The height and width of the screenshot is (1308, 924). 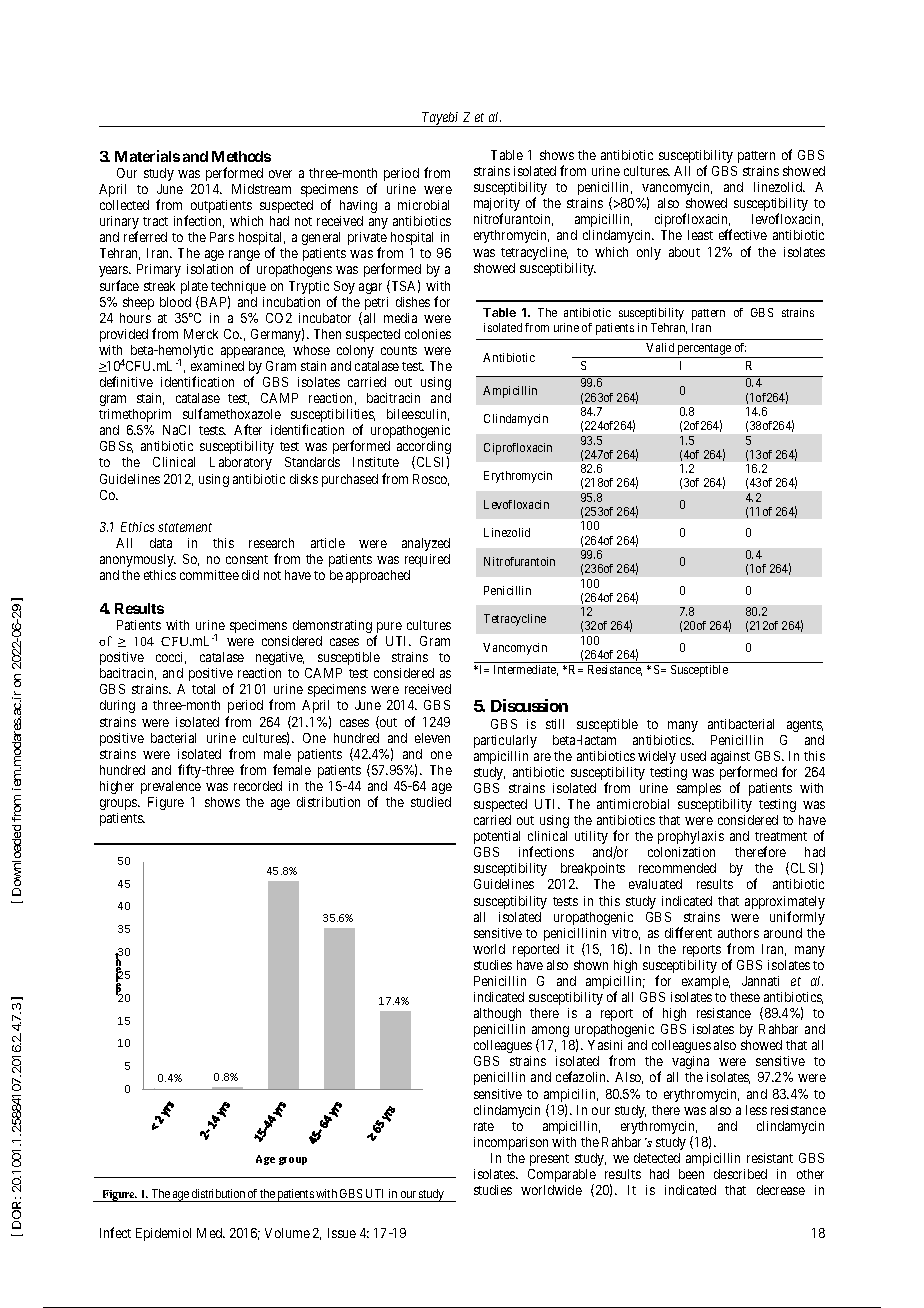 What do you see at coordinates (261, 189) in the screenshot?
I see `Midstream` at bounding box center [261, 189].
